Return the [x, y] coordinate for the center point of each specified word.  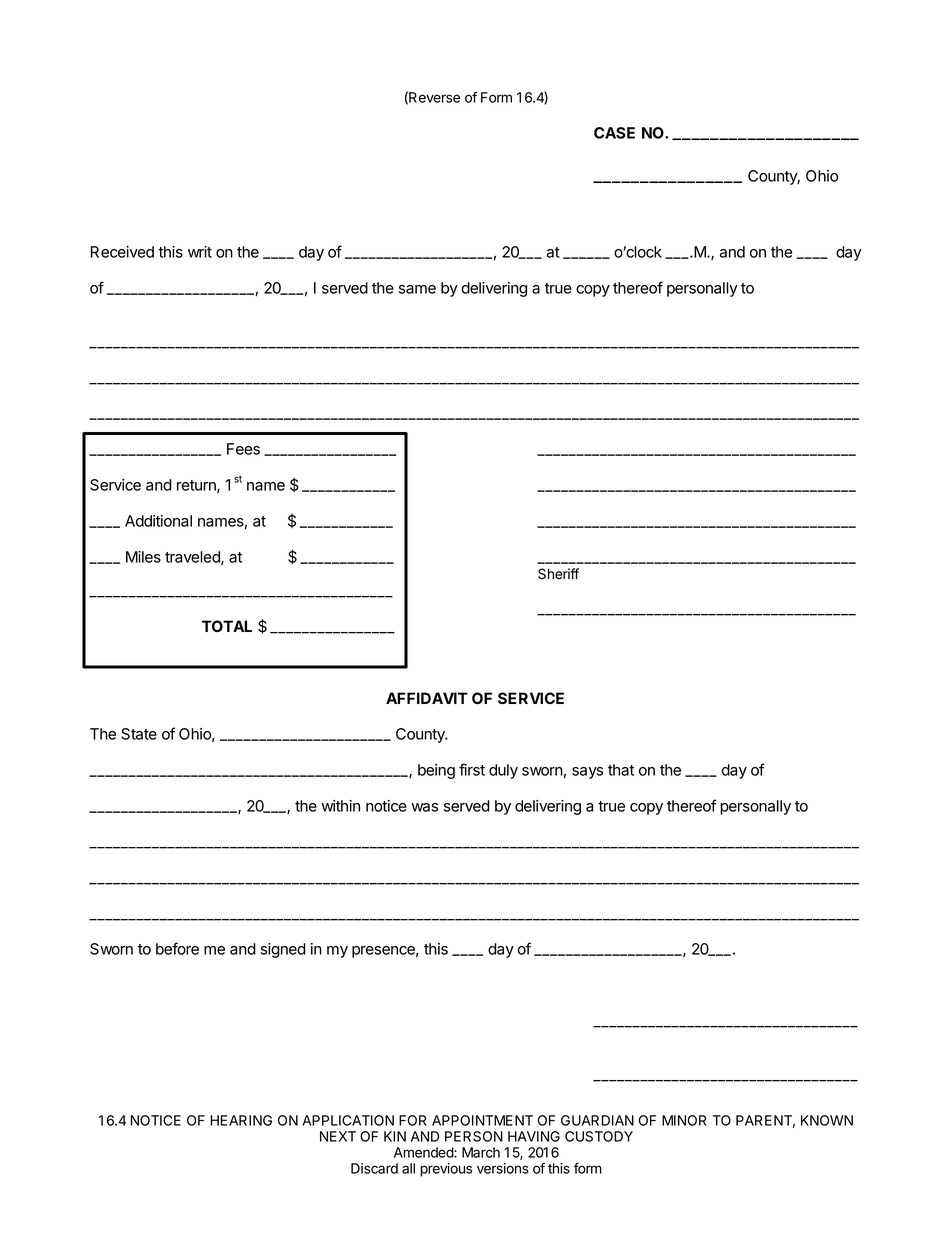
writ [200, 252]
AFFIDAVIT [427, 698]
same [417, 289]
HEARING [241, 1120]
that [621, 770]
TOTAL [227, 626]
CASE [614, 133]
